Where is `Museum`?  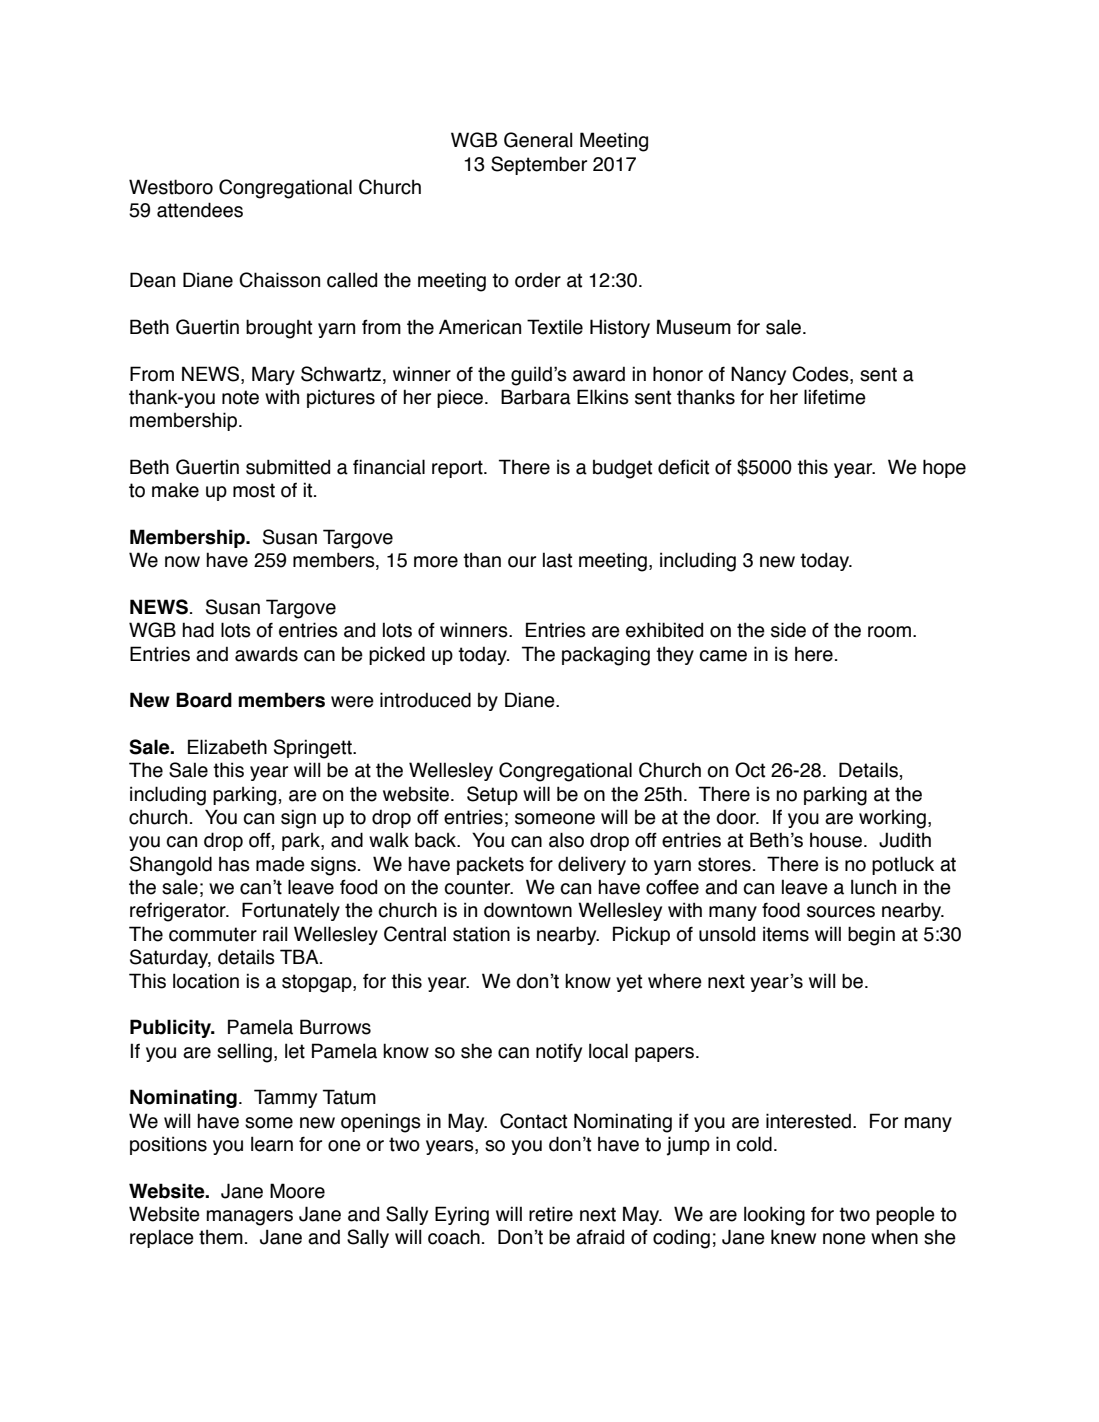
Museum is located at coordinates (694, 327).
